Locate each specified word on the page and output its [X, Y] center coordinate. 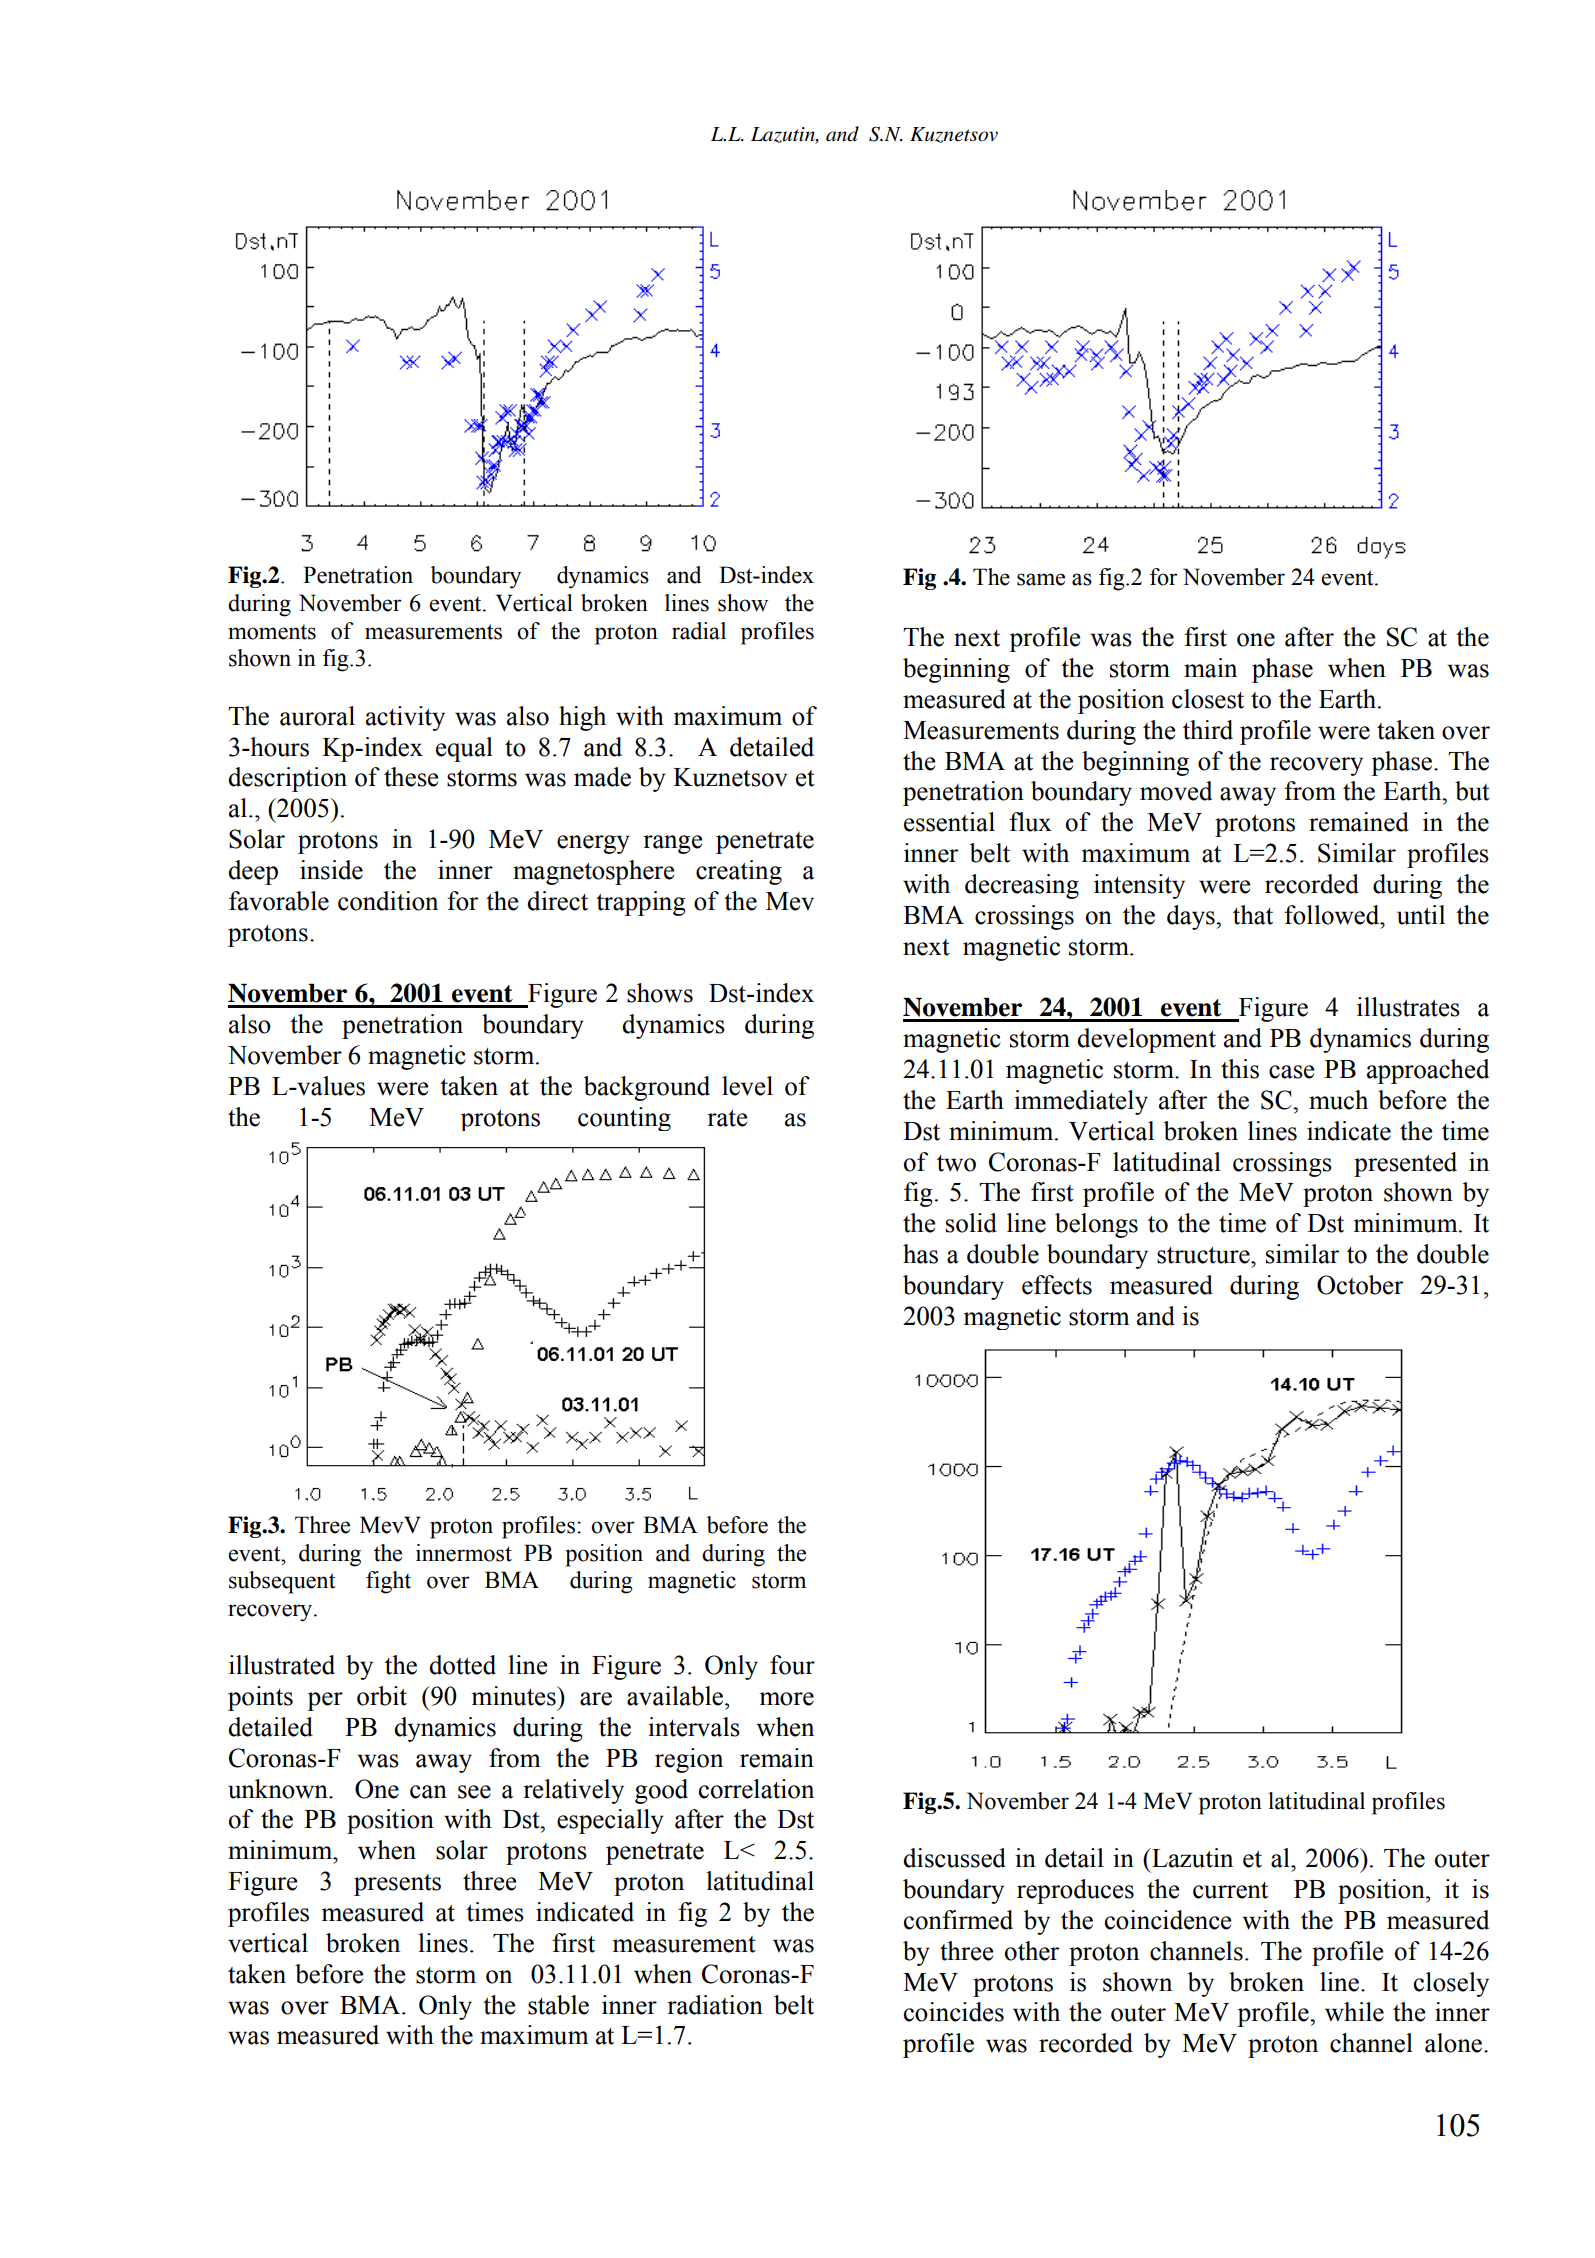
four [792, 1665]
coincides [954, 2012]
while [1354, 2012]
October [1360, 1285]
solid [971, 1223]
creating [739, 872]
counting [624, 1119]
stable [558, 2005]
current [1230, 1890]
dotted [462, 1665]
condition [388, 901]
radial [699, 631]
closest [1208, 699]
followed [1333, 915]
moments [272, 632]
